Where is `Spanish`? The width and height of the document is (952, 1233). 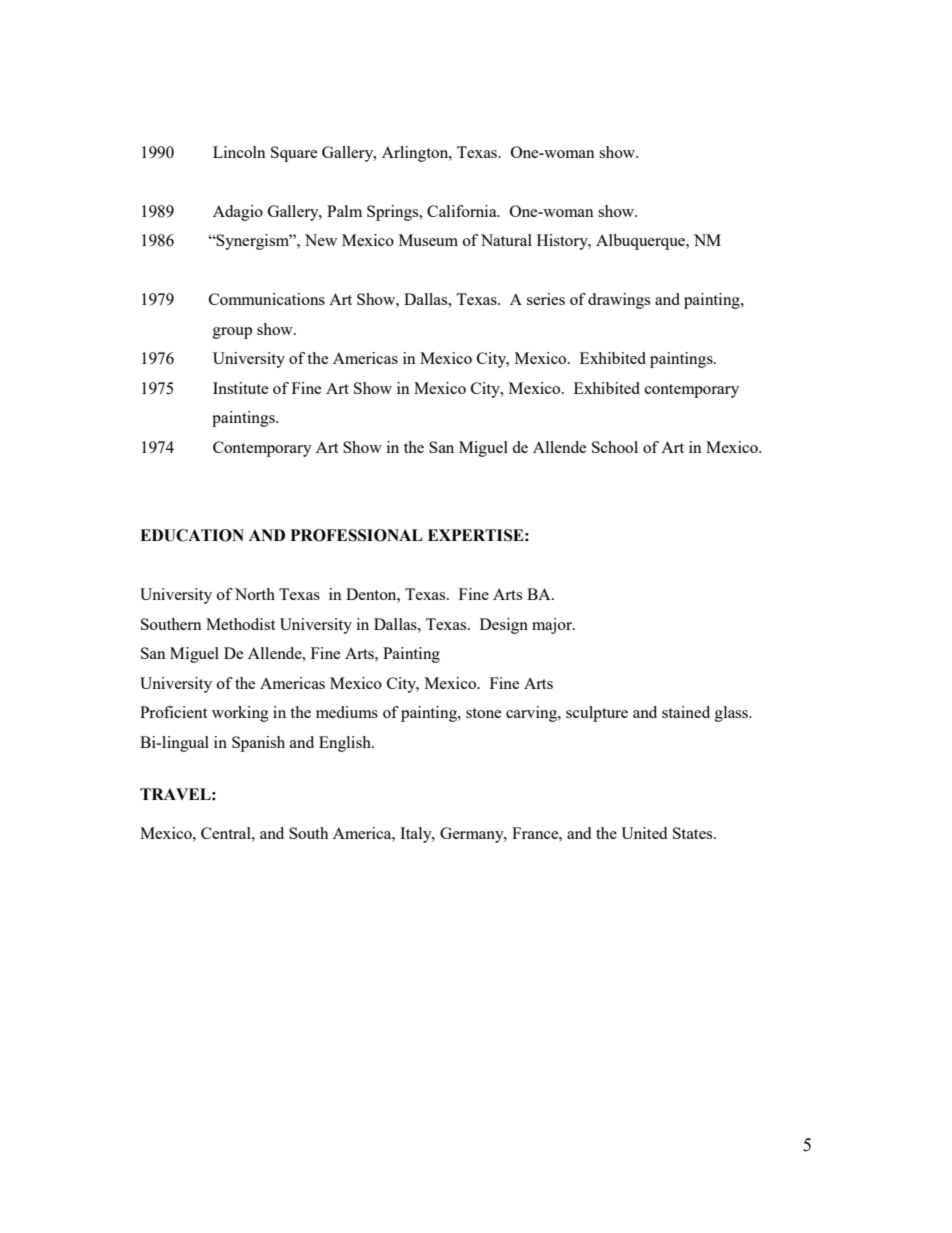
Spanish is located at coordinates (258, 744).
